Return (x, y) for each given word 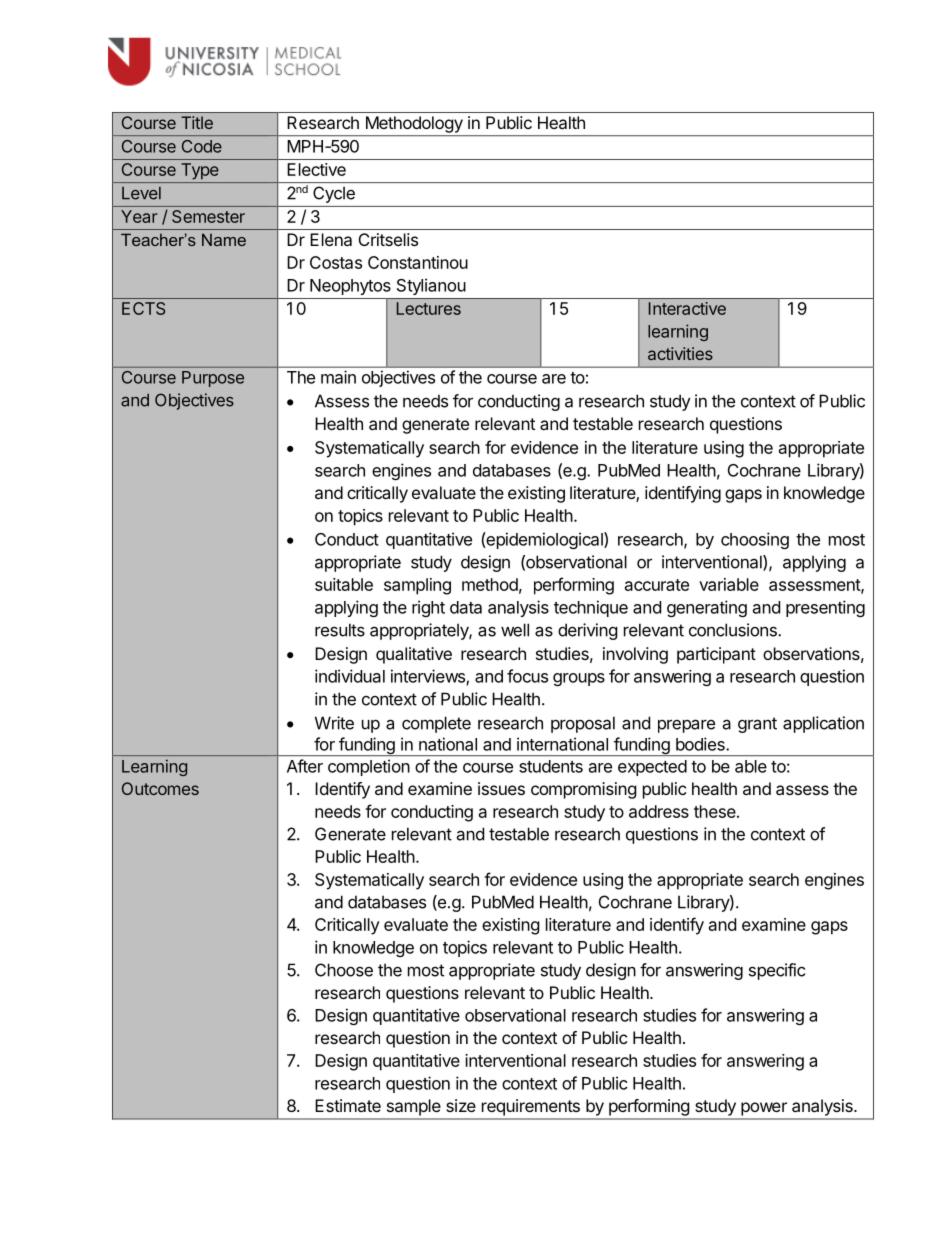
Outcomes (160, 788)
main (338, 377)
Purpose (213, 379)
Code (202, 146)
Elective (316, 169)
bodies (701, 744)
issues (501, 788)
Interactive (687, 308)
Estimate (348, 1105)
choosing (755, 540)
